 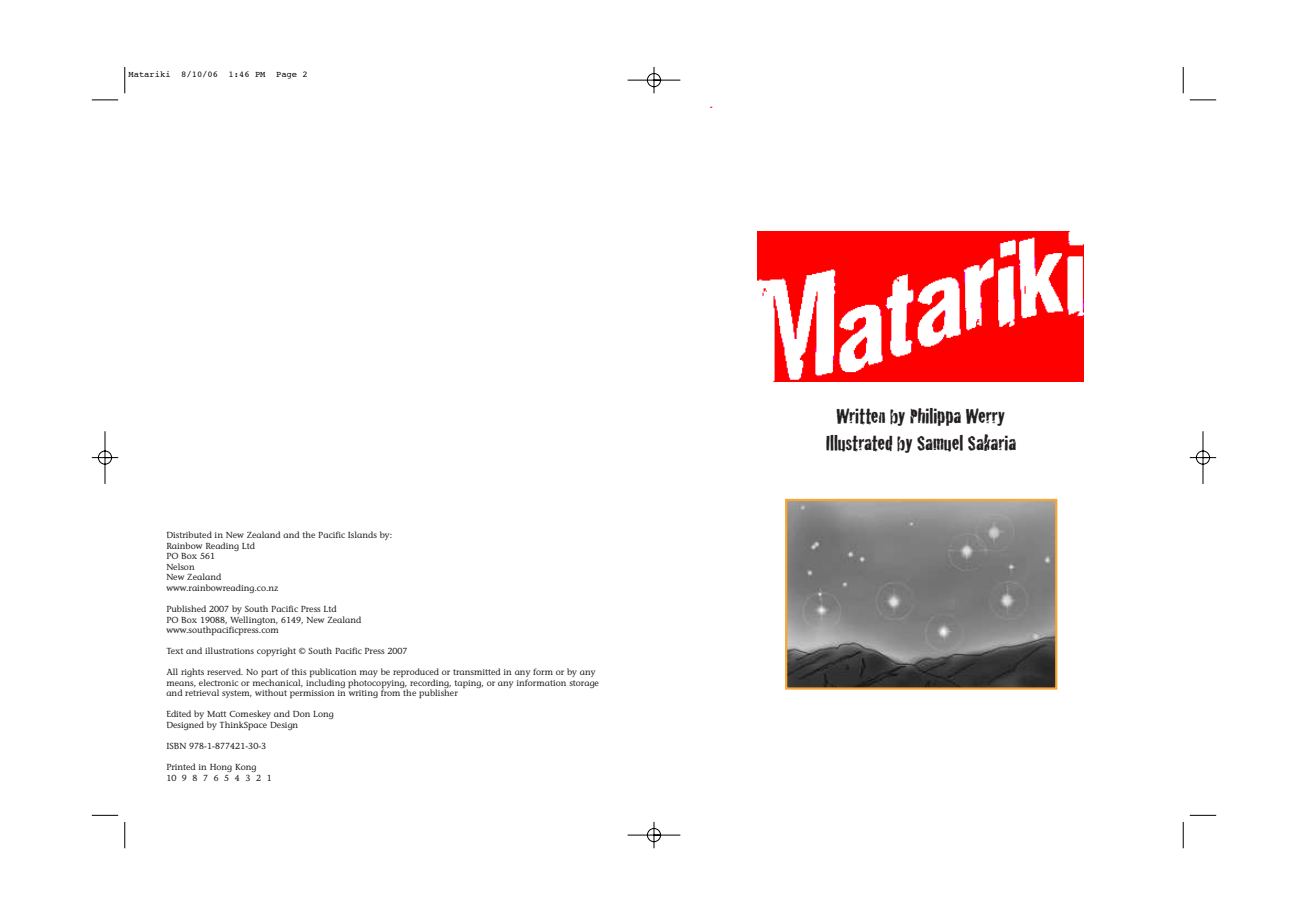 What do you see at coordinates (940, 443) in the page?
I see `Samuel` at bounding box center [940, 443].
